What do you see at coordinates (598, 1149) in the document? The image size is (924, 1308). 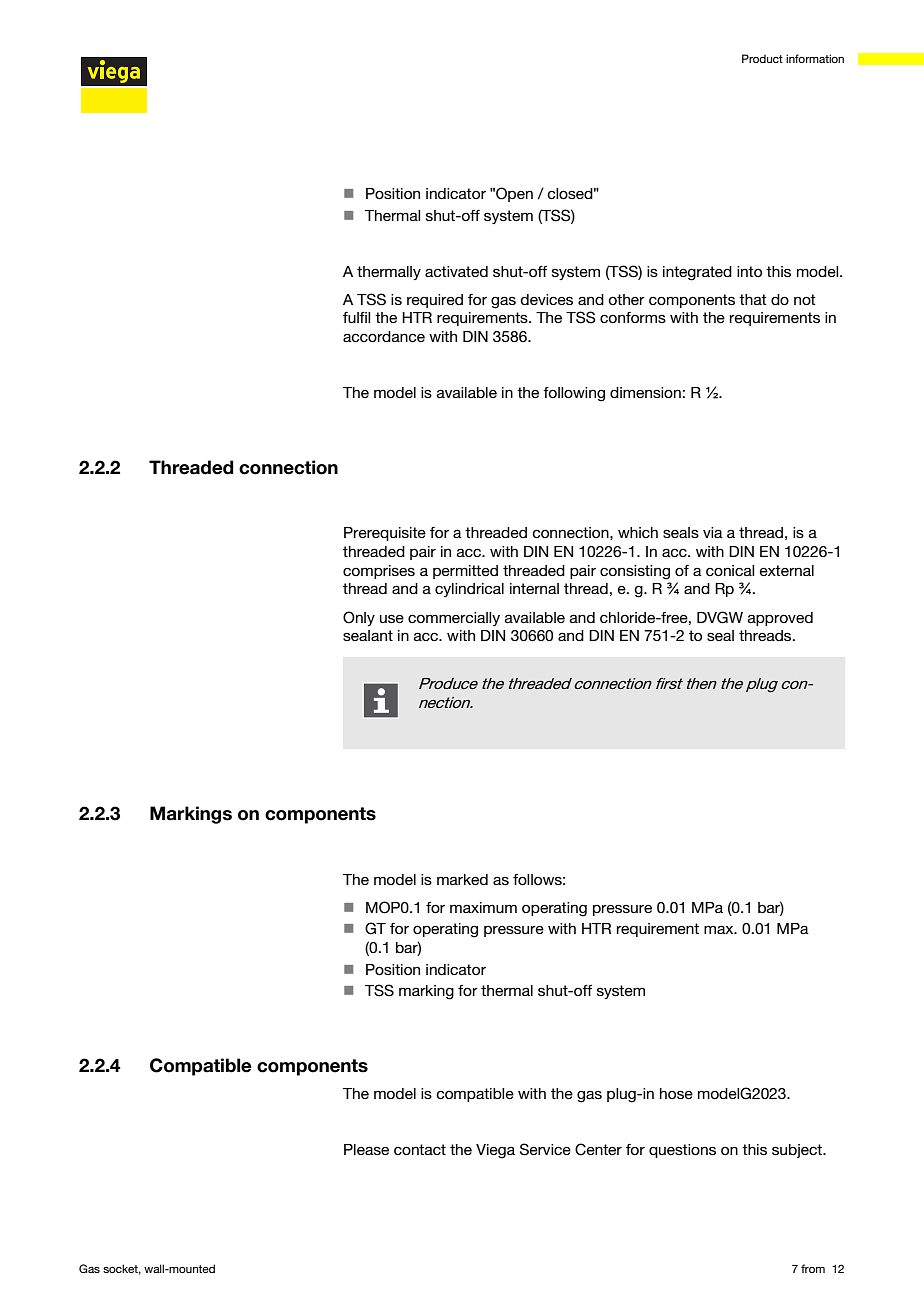 I see `Center` at bounding box center [598, 1149].
